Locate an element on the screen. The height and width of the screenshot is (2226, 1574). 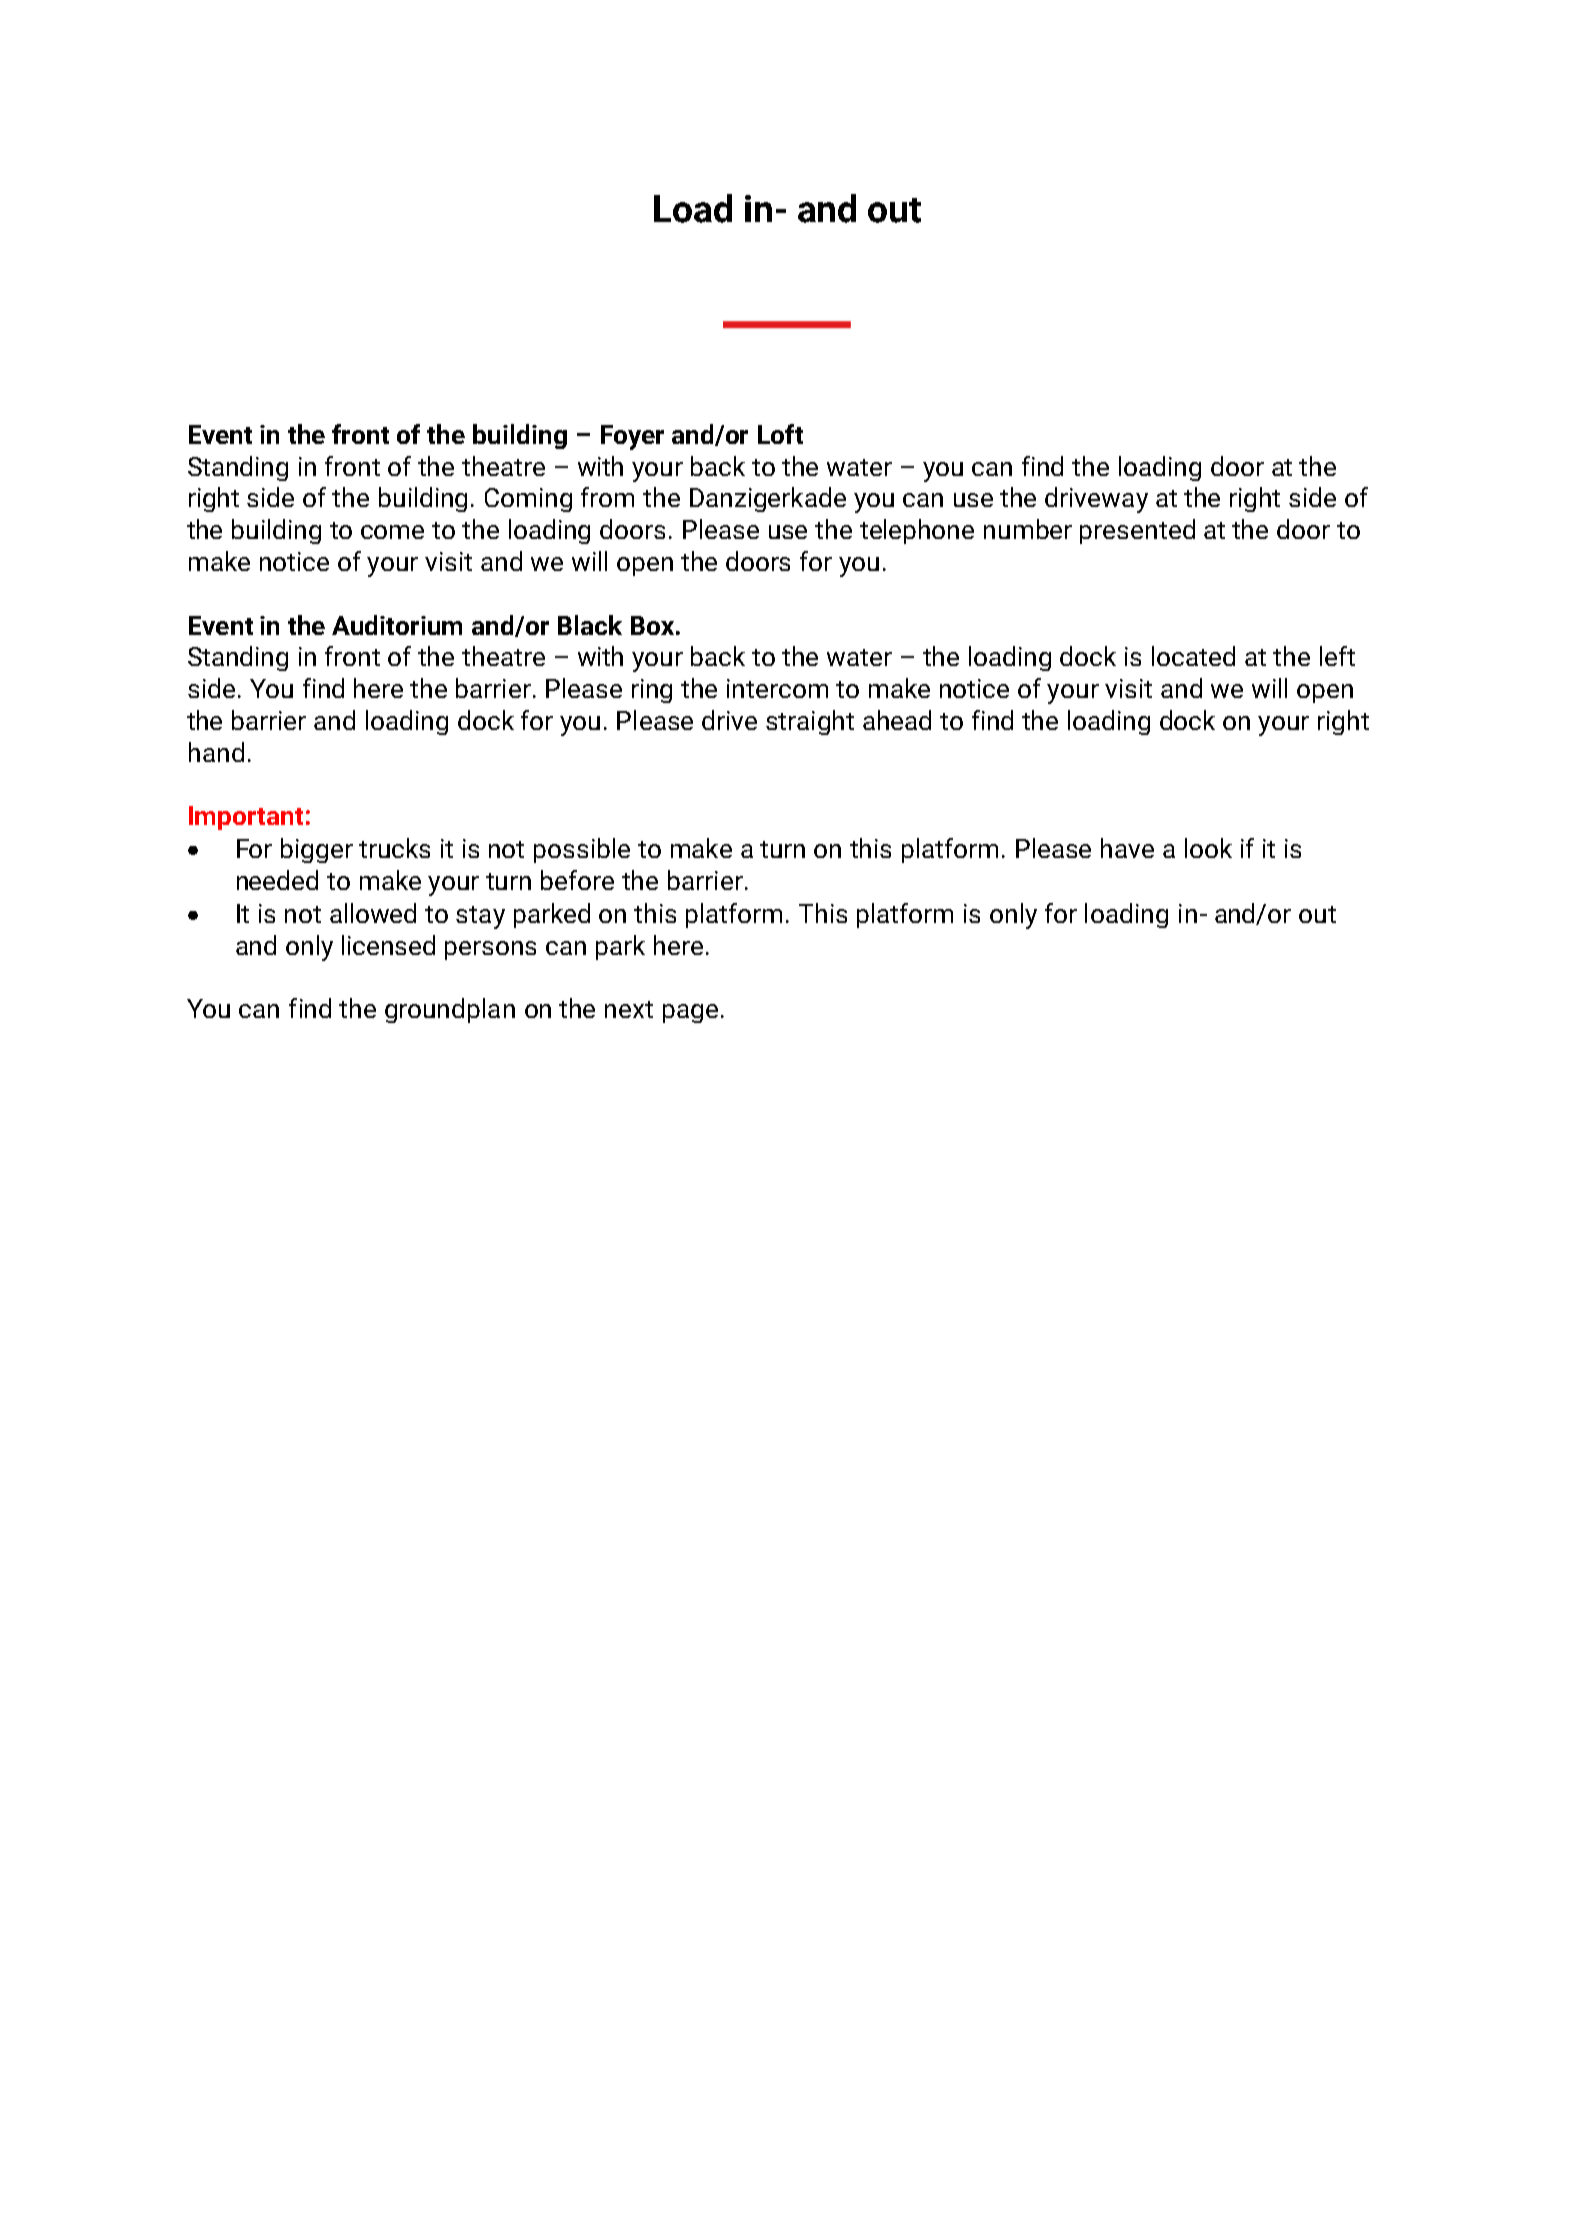
look is located at coordinates (1208, 848).
